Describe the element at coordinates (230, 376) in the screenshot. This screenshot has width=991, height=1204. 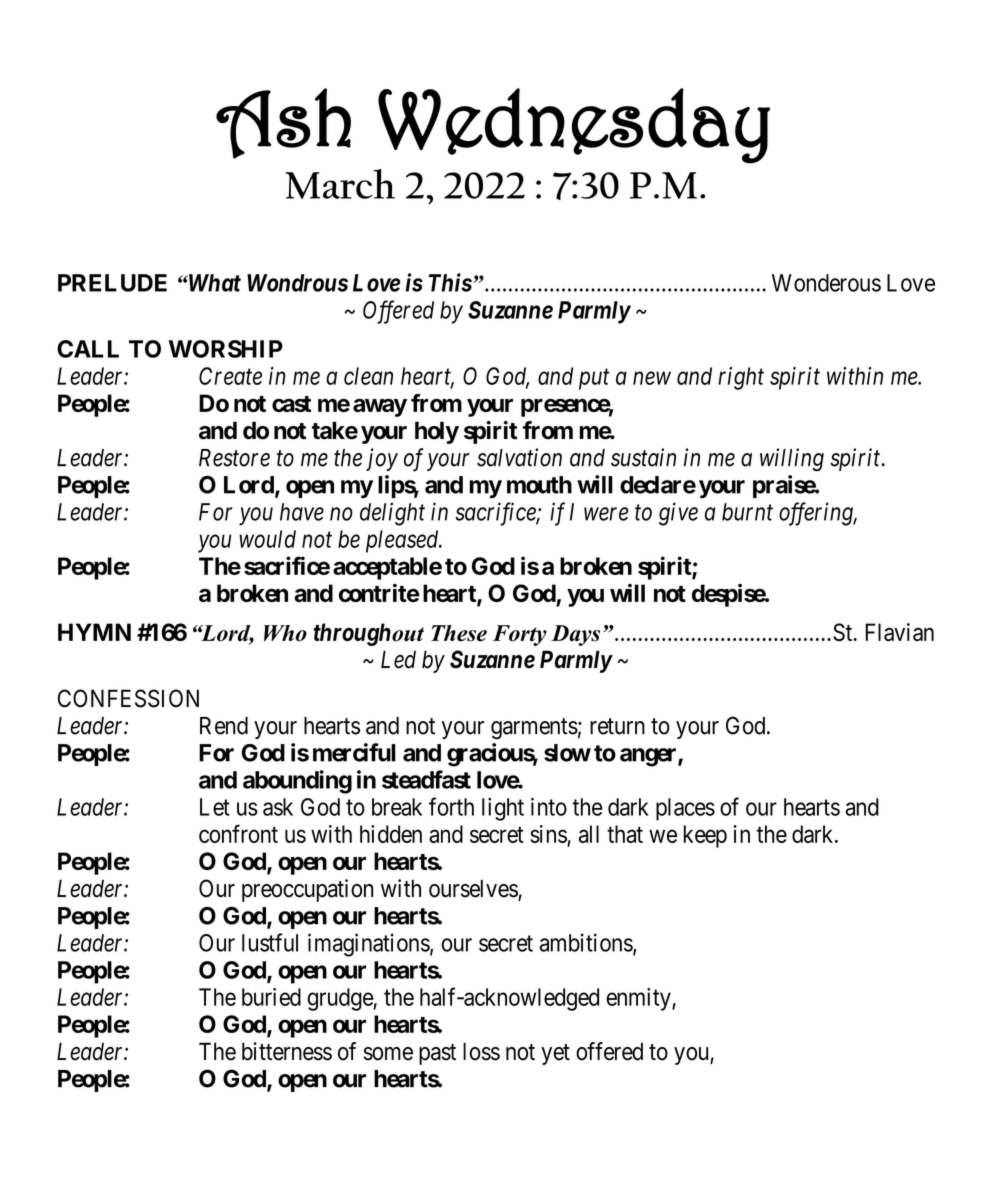
I see `Create` at that location.
